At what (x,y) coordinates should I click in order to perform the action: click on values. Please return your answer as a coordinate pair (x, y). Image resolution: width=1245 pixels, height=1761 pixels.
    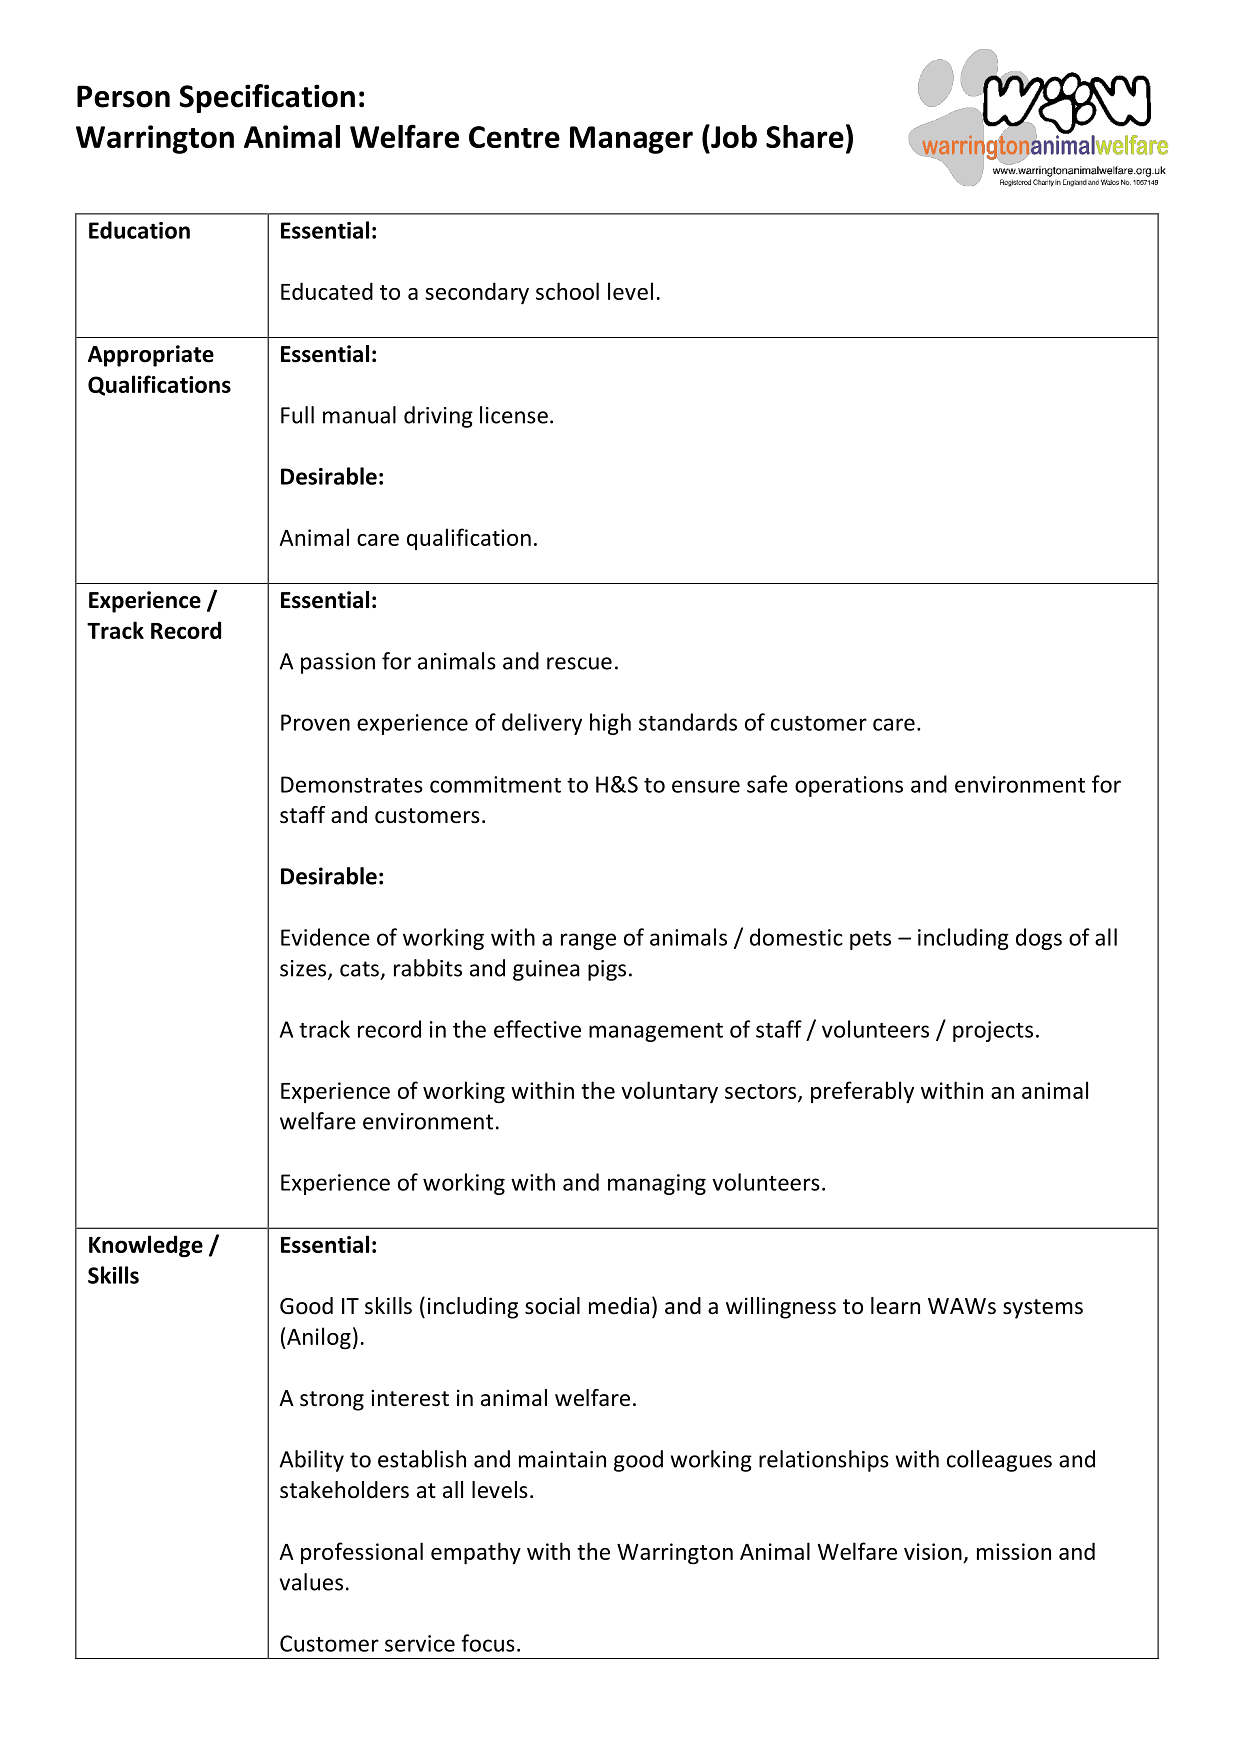
    Looking at the image, I should click on (311, 1582).
